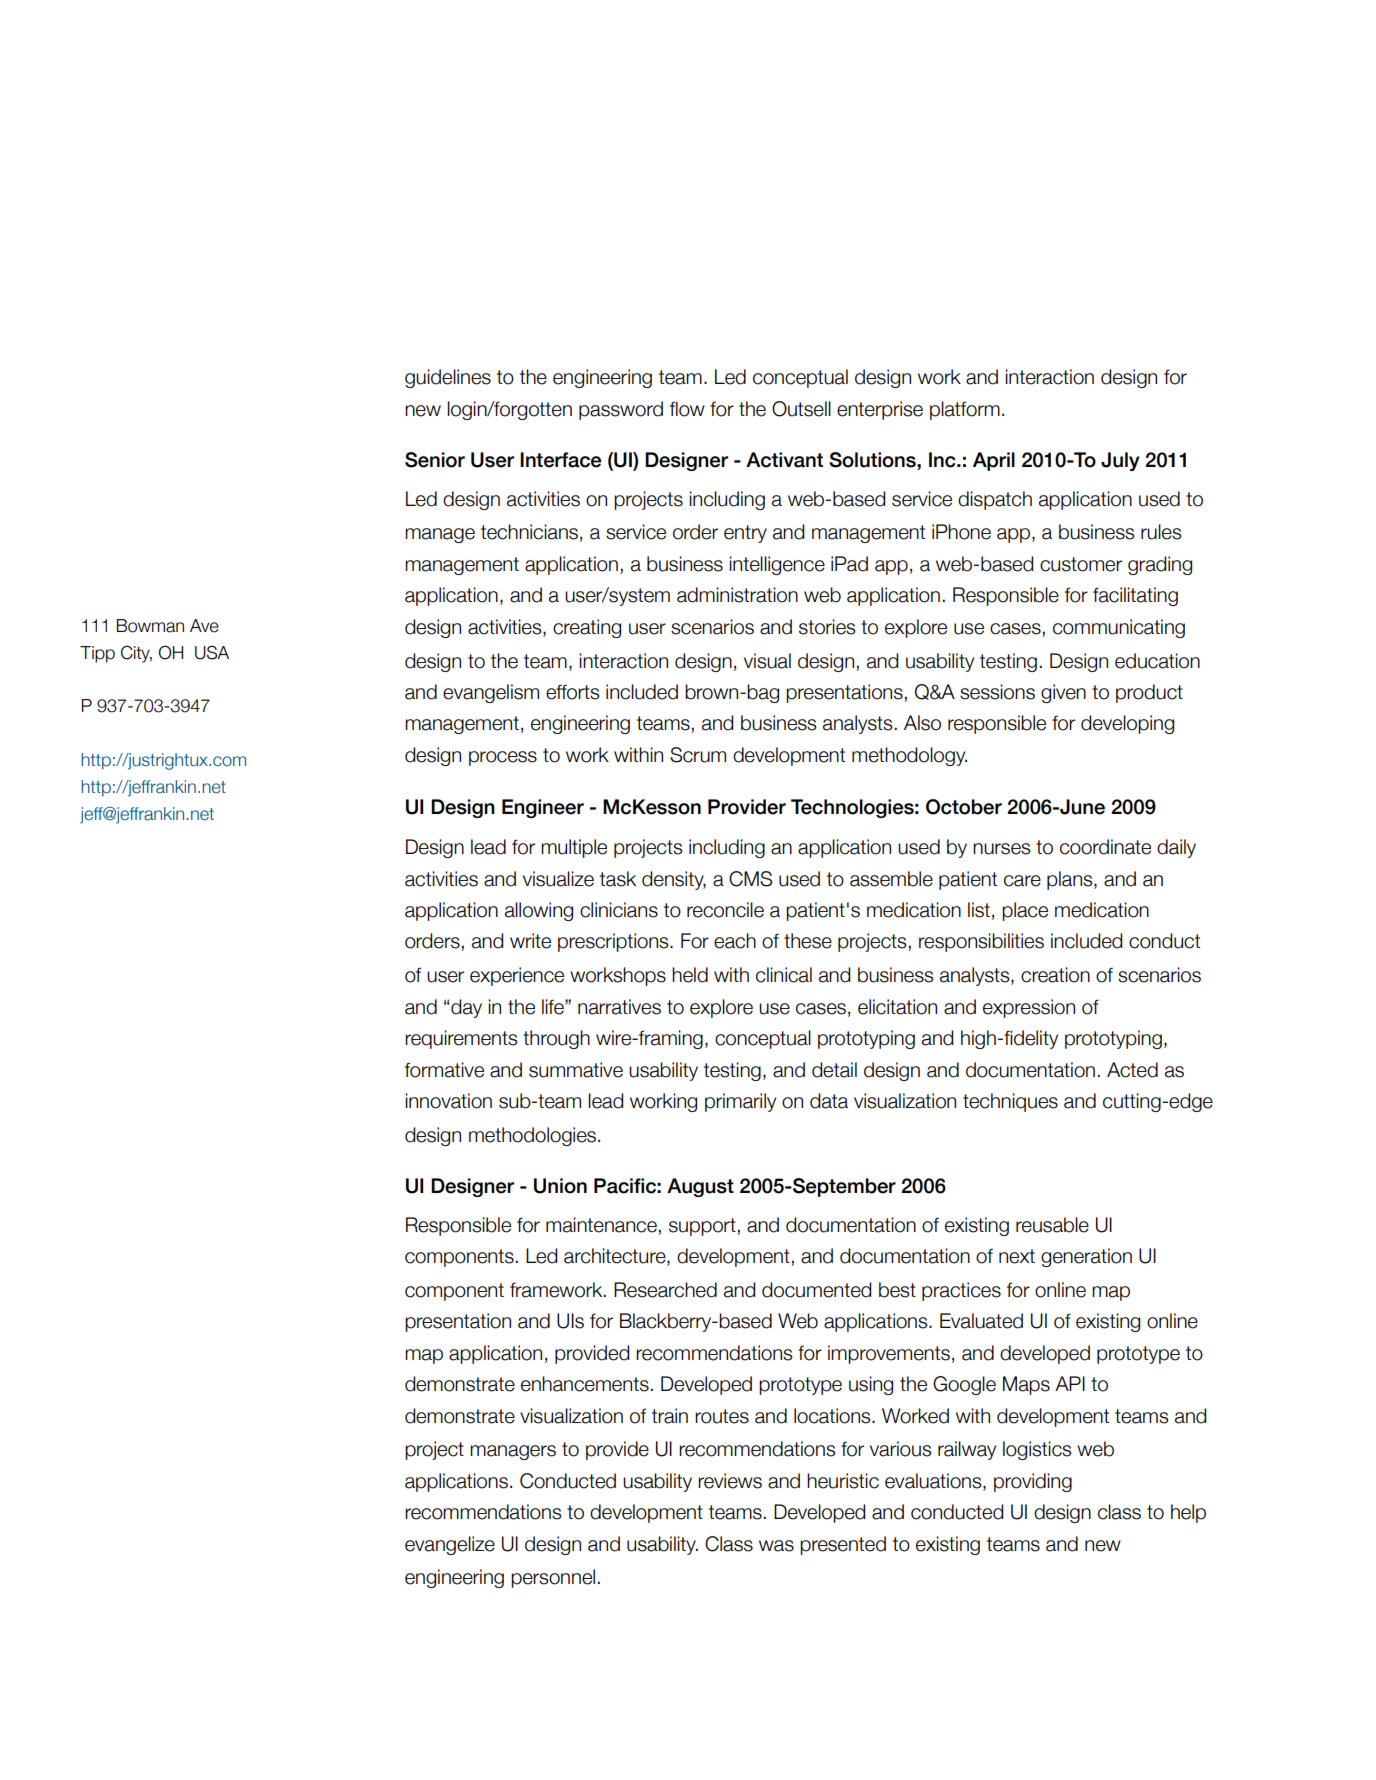 The height and width of the page is (1780, 1376). I want to click on architecture, so click(616, 1257).
